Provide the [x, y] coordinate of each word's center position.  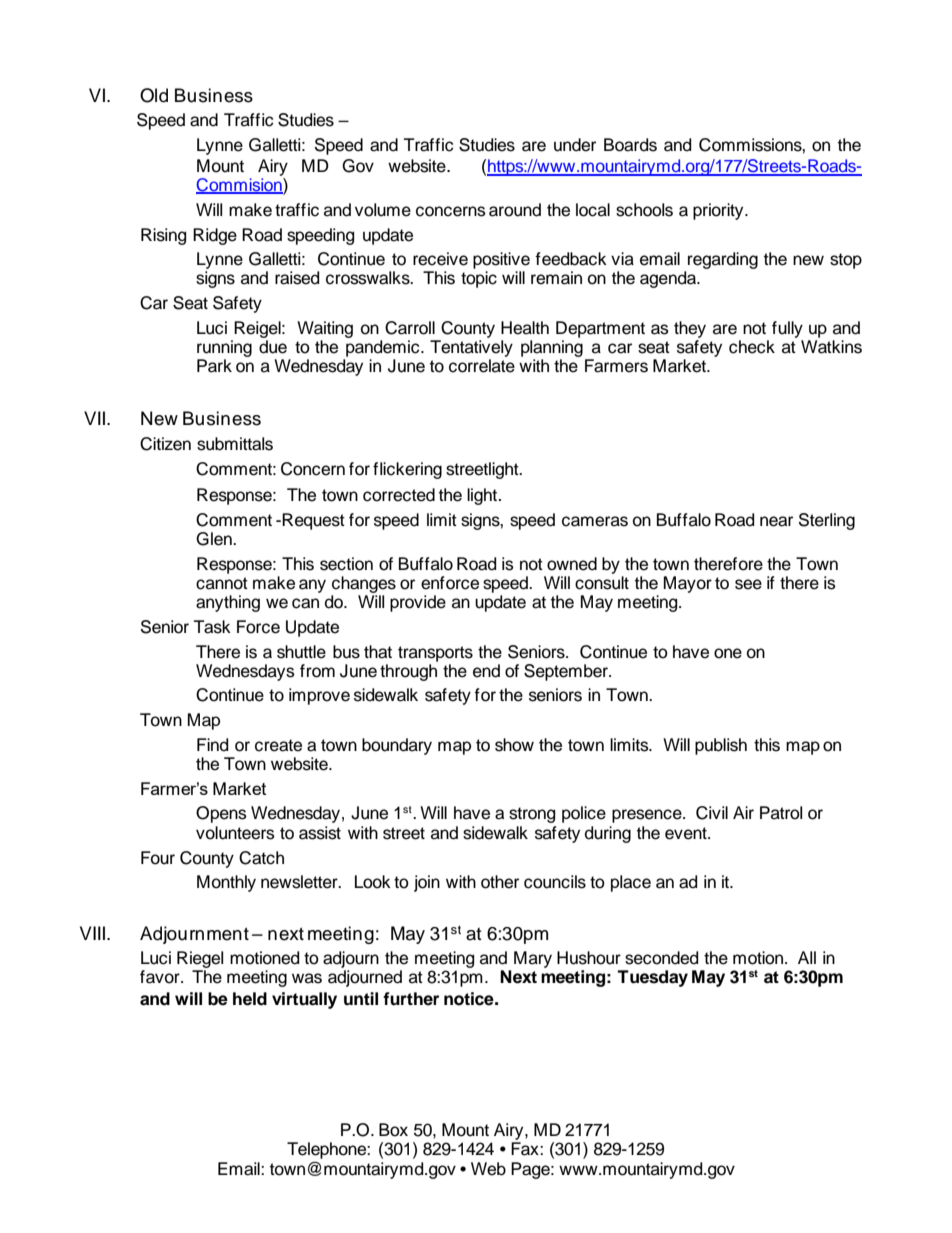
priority [719, 211]
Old [154, 95]
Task [212, 627]
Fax [526, 1149]
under [575, 145]
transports [435, 654]
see [748, 584]
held [250, 999]
